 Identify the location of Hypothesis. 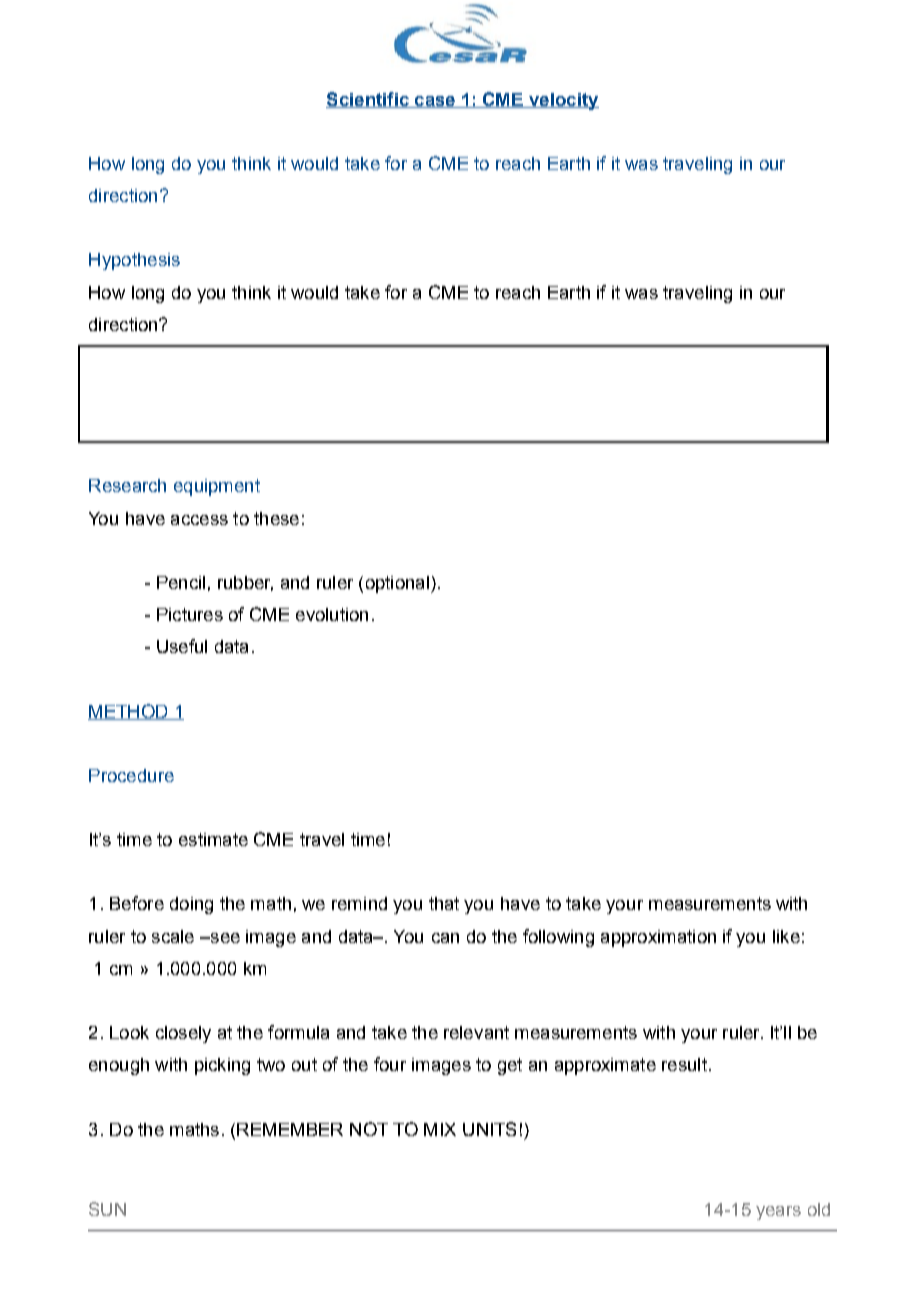
(134, 261).
